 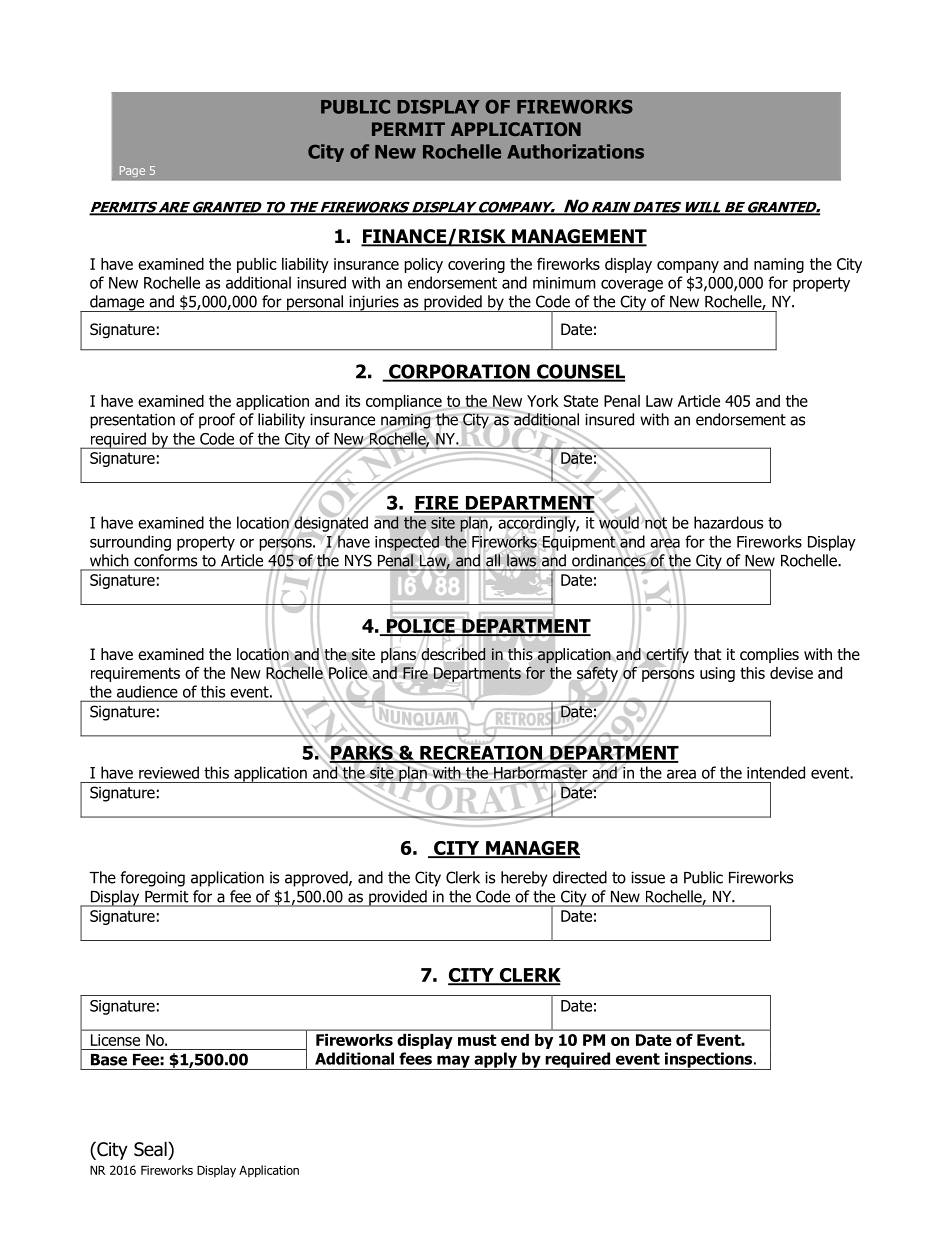 What do you see at coordinates (648, 877) in the image?
I see `issue` at bounding box center [648, 877].
